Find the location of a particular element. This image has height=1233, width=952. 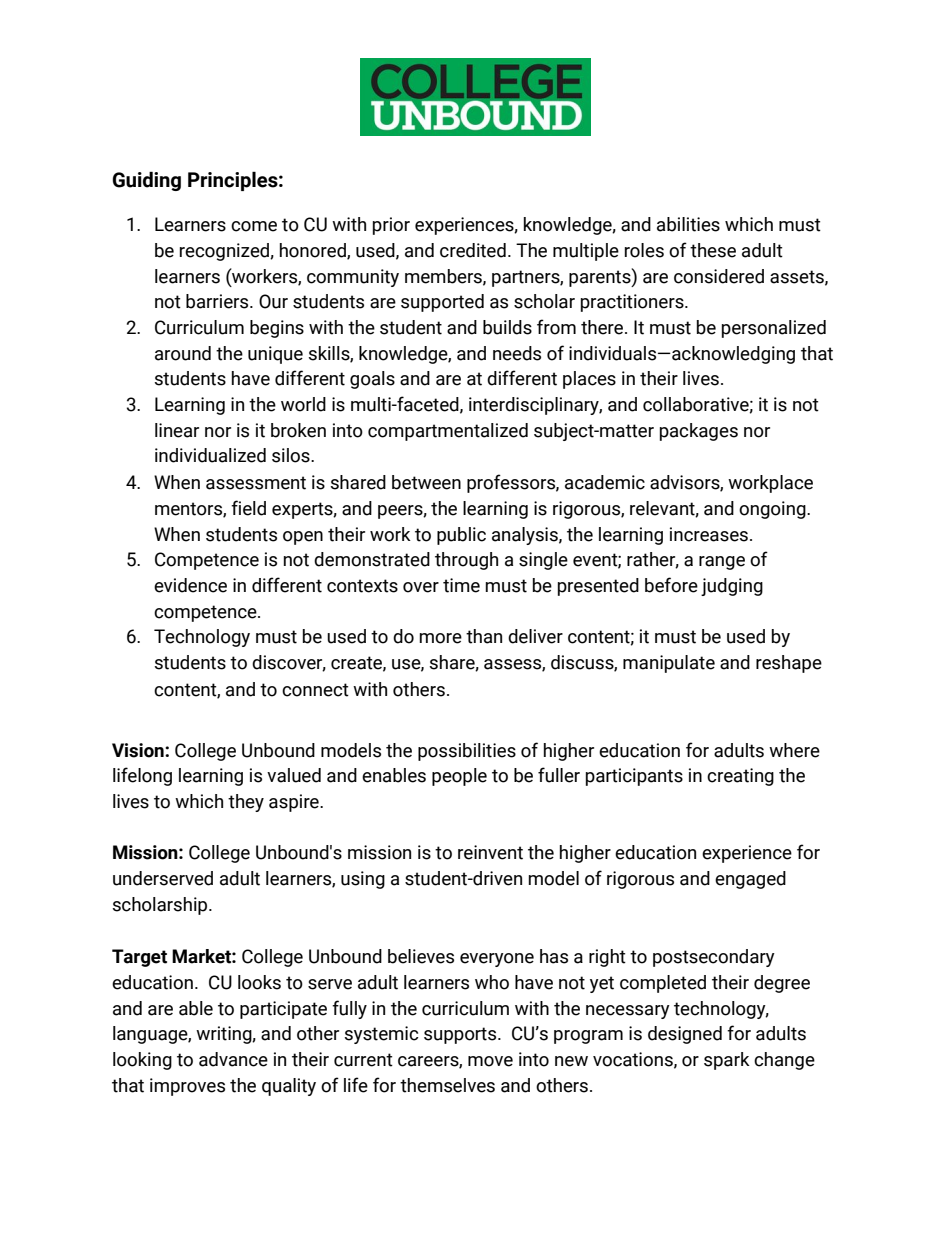

come is located at coordinates (254, 226).
